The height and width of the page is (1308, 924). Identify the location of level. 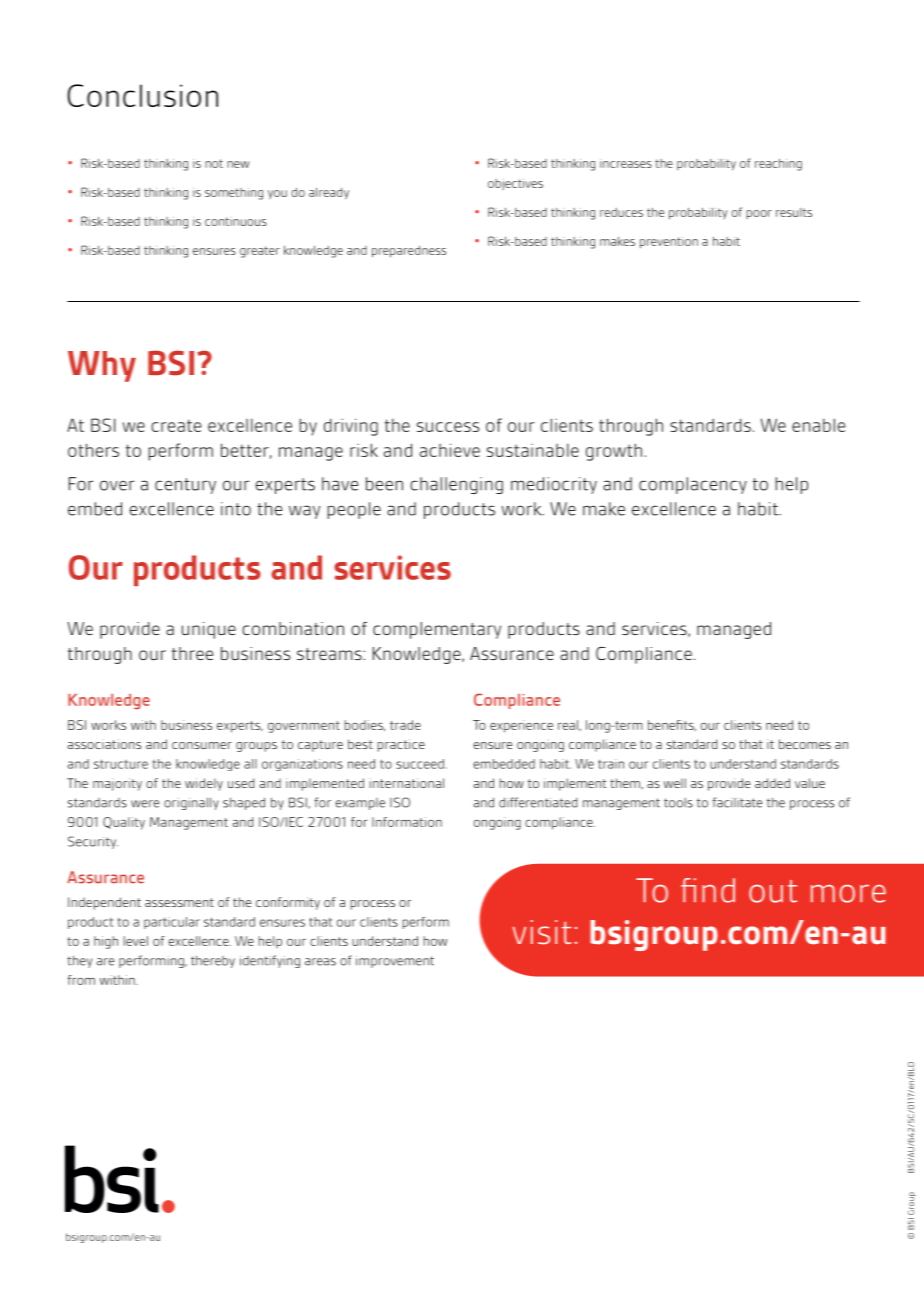
(136, 941).
